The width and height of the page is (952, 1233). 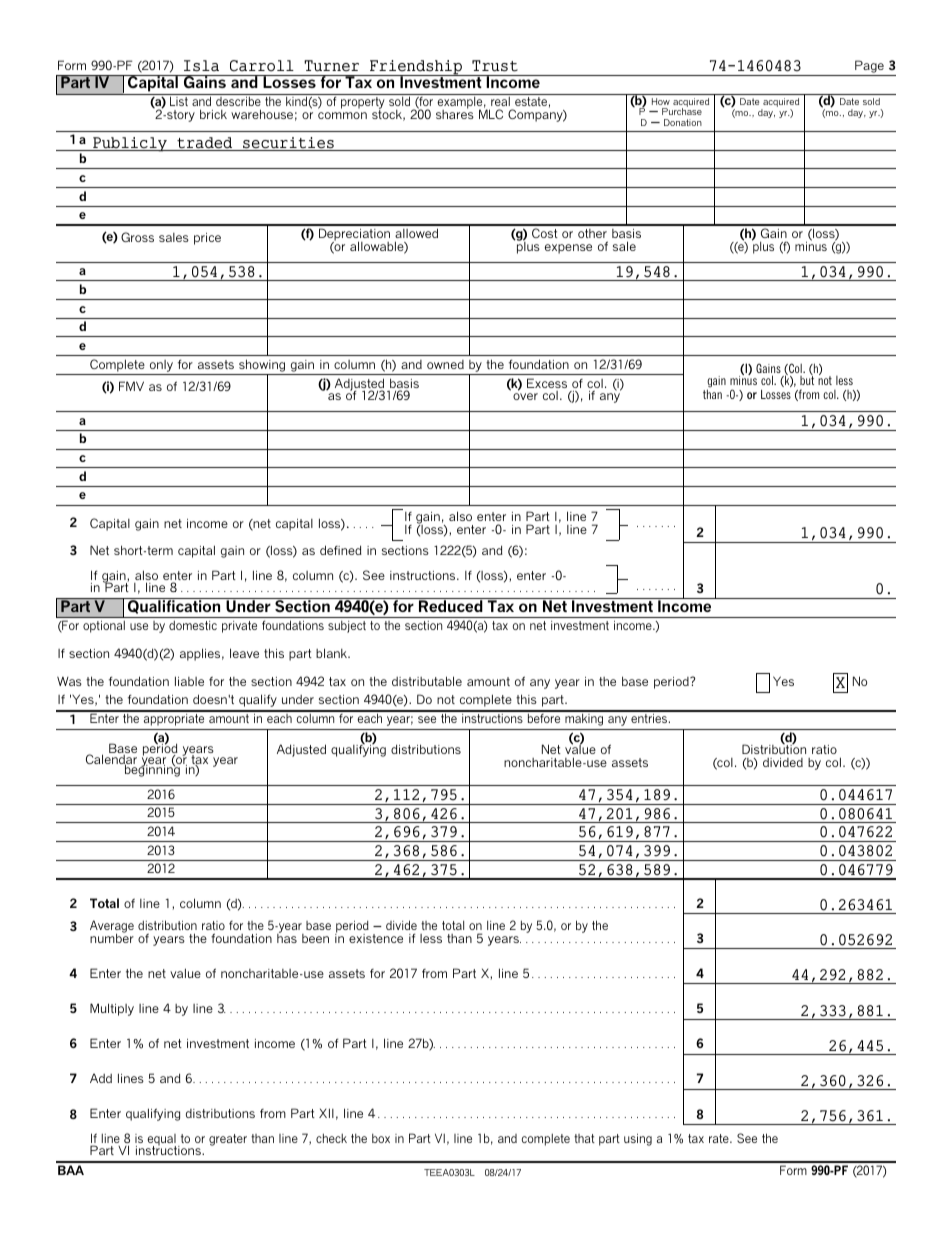 I want to click on existence, so click(x=376, y=938).
